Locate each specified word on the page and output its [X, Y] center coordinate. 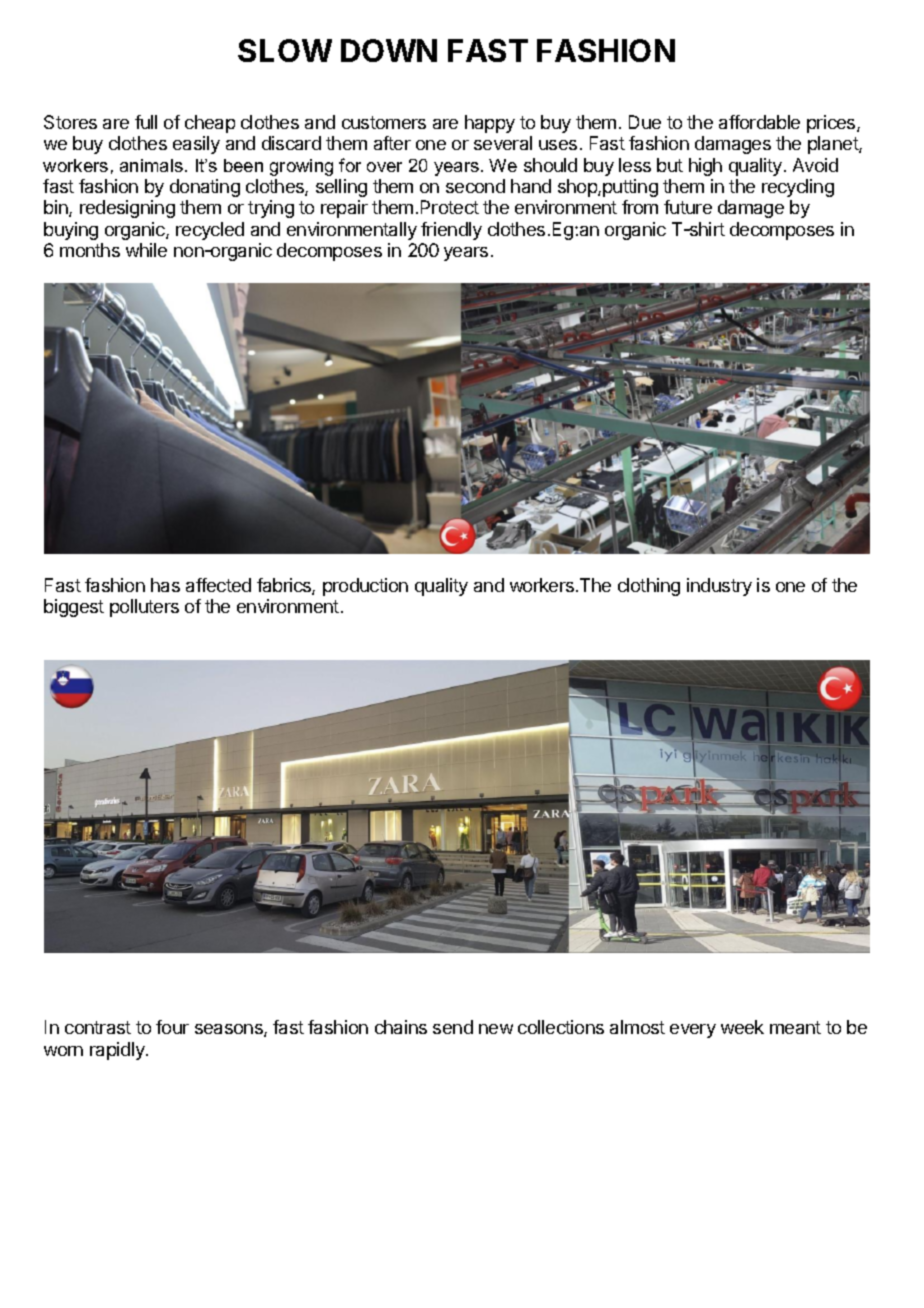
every [693, 1031]
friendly [451, 231]
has [165, 585]
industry [719, 587]
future [688, 207]
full [146, 122]
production [365, 587]
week [742, 1027]
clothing [649, 587]
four [172, 1027]
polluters [144, 608]
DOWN [389, 50]
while [146, 250]
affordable [759, 122]
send [453, 1027]
